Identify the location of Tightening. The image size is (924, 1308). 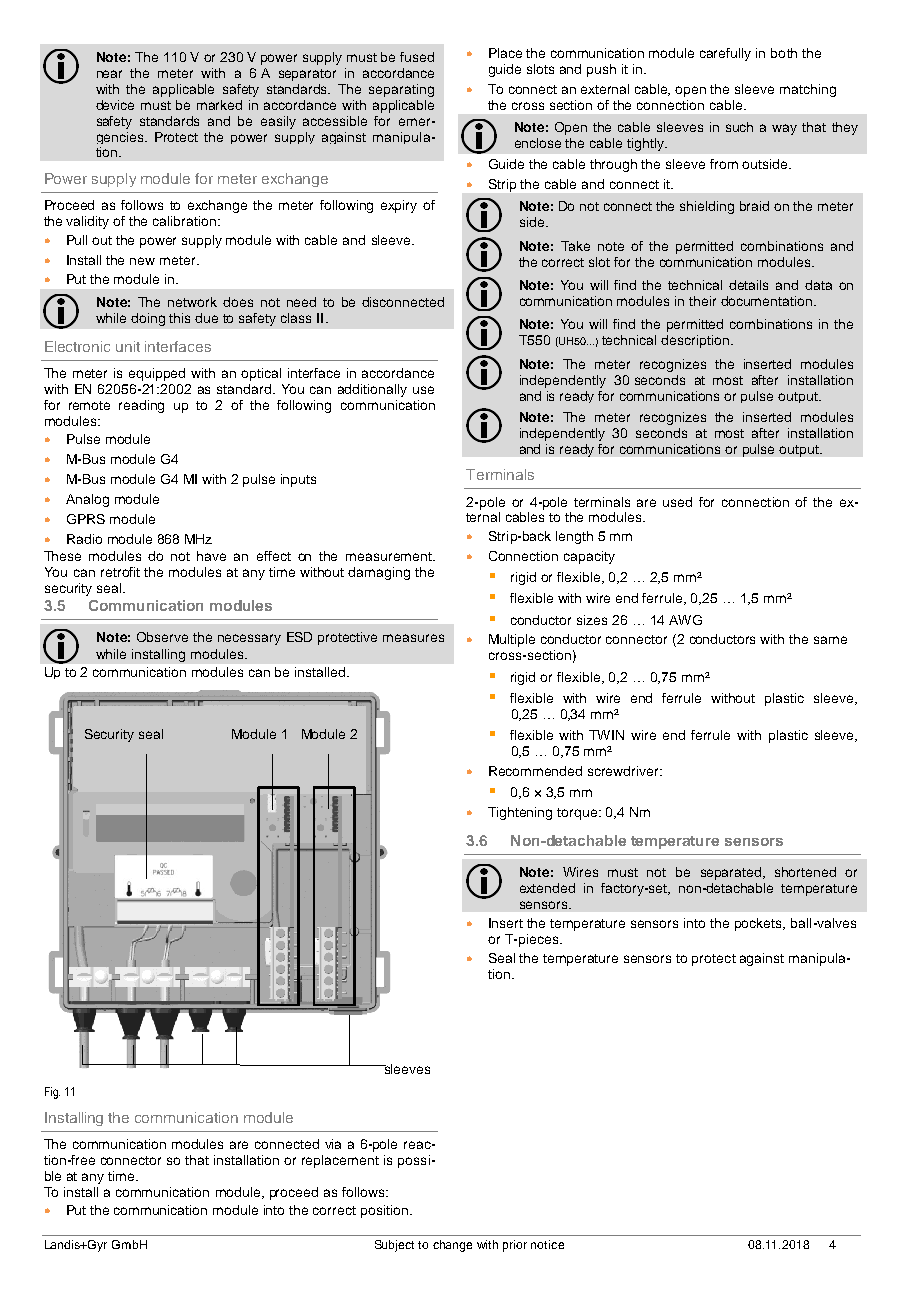
(520, 813).
